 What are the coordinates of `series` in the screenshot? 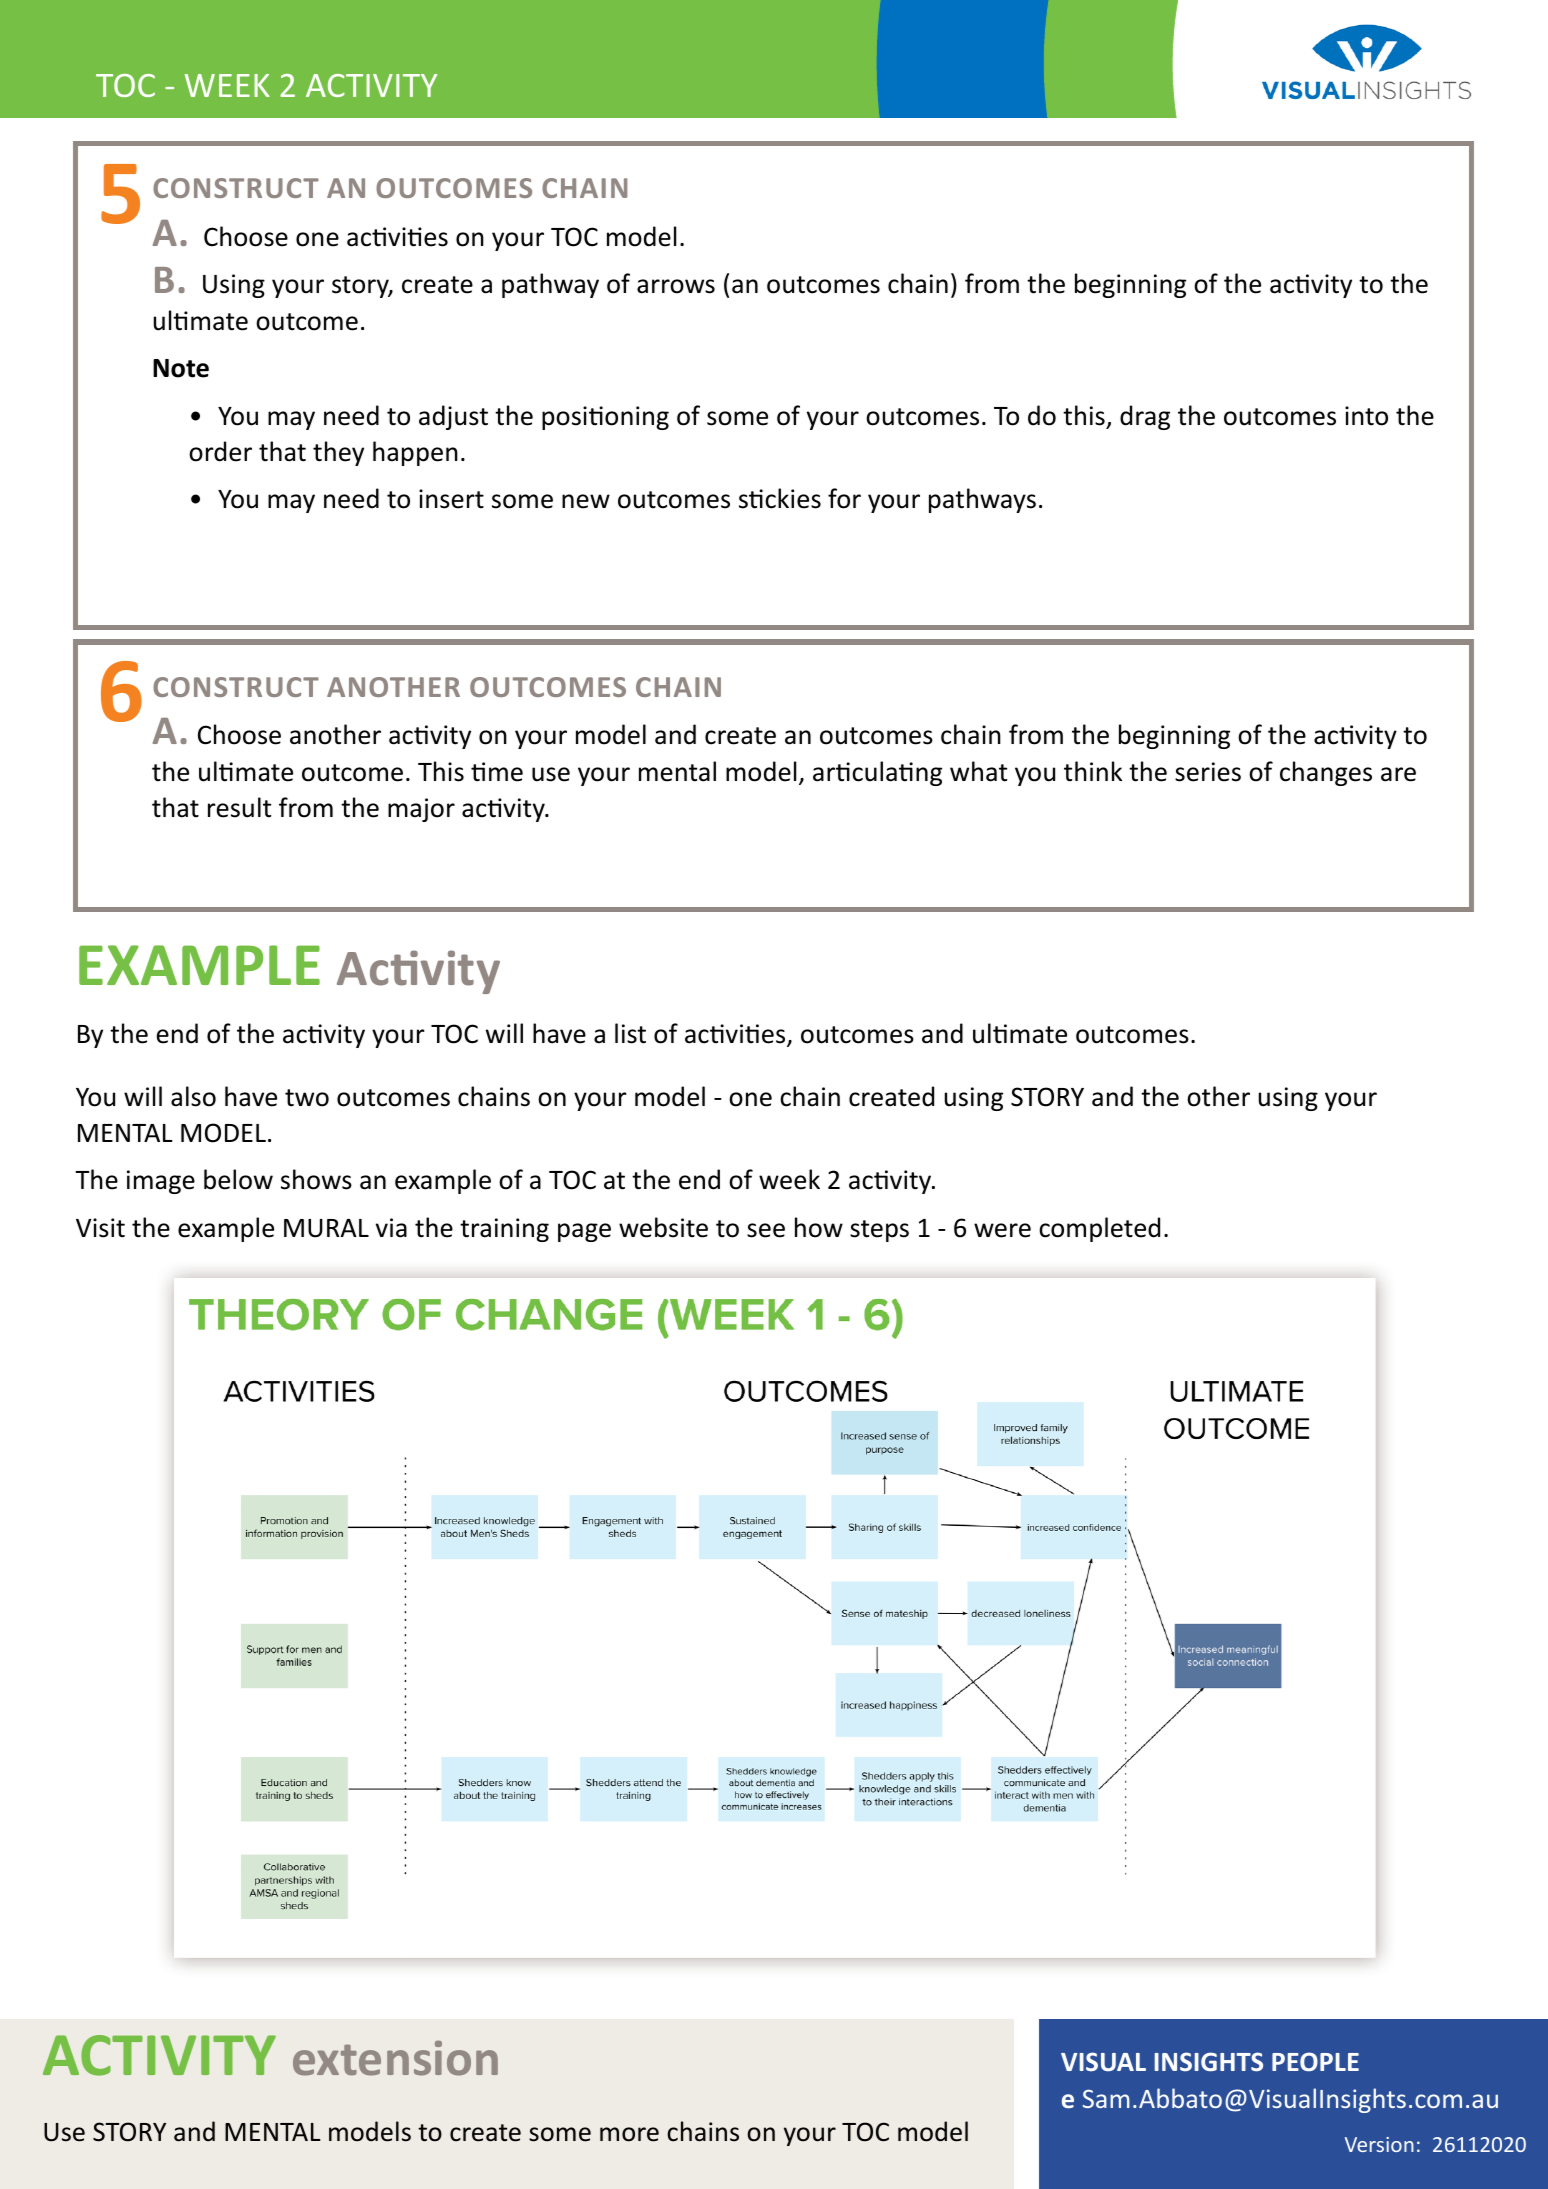 It's located at (1208, 772).
